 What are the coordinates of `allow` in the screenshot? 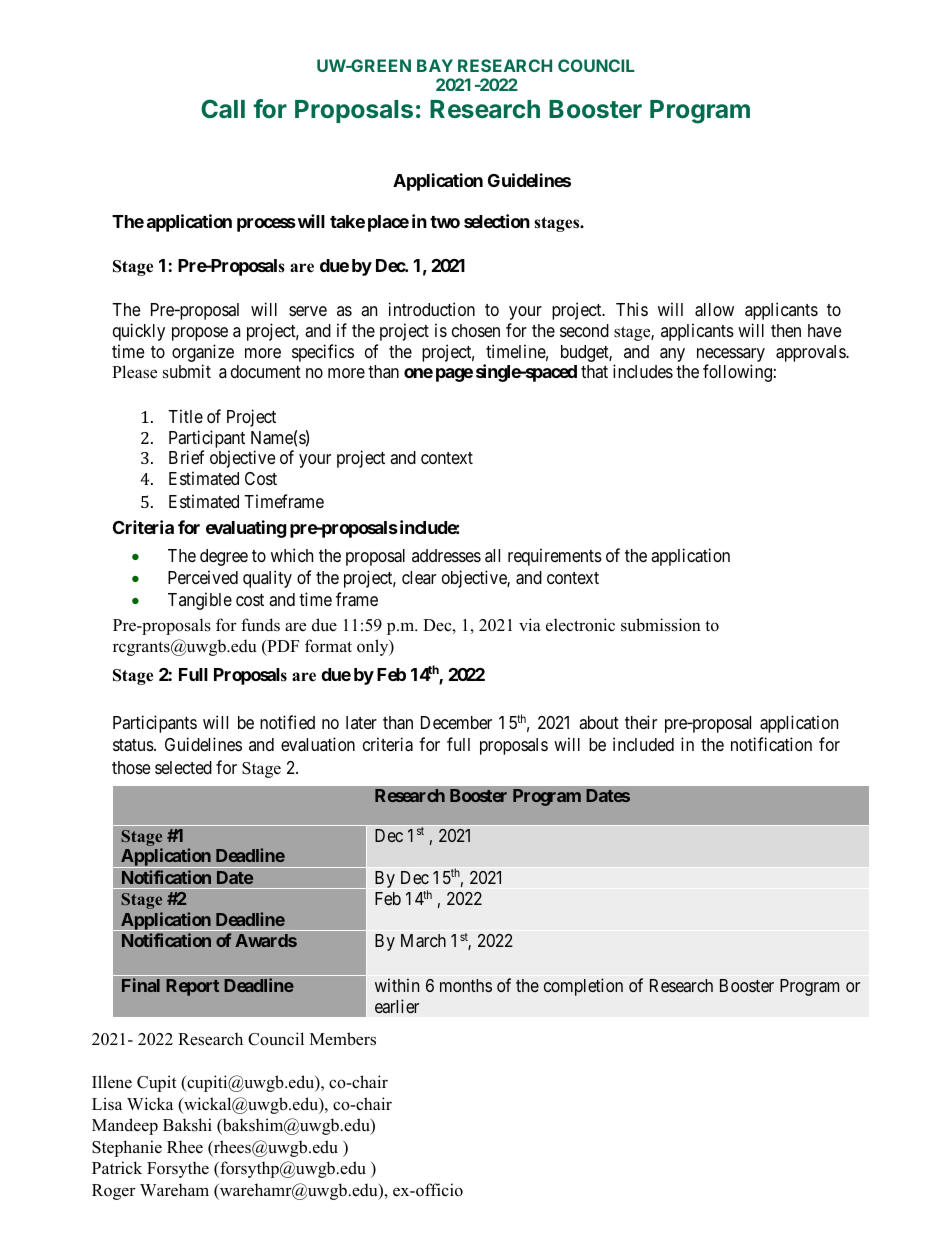 It's located at (714, 310).
